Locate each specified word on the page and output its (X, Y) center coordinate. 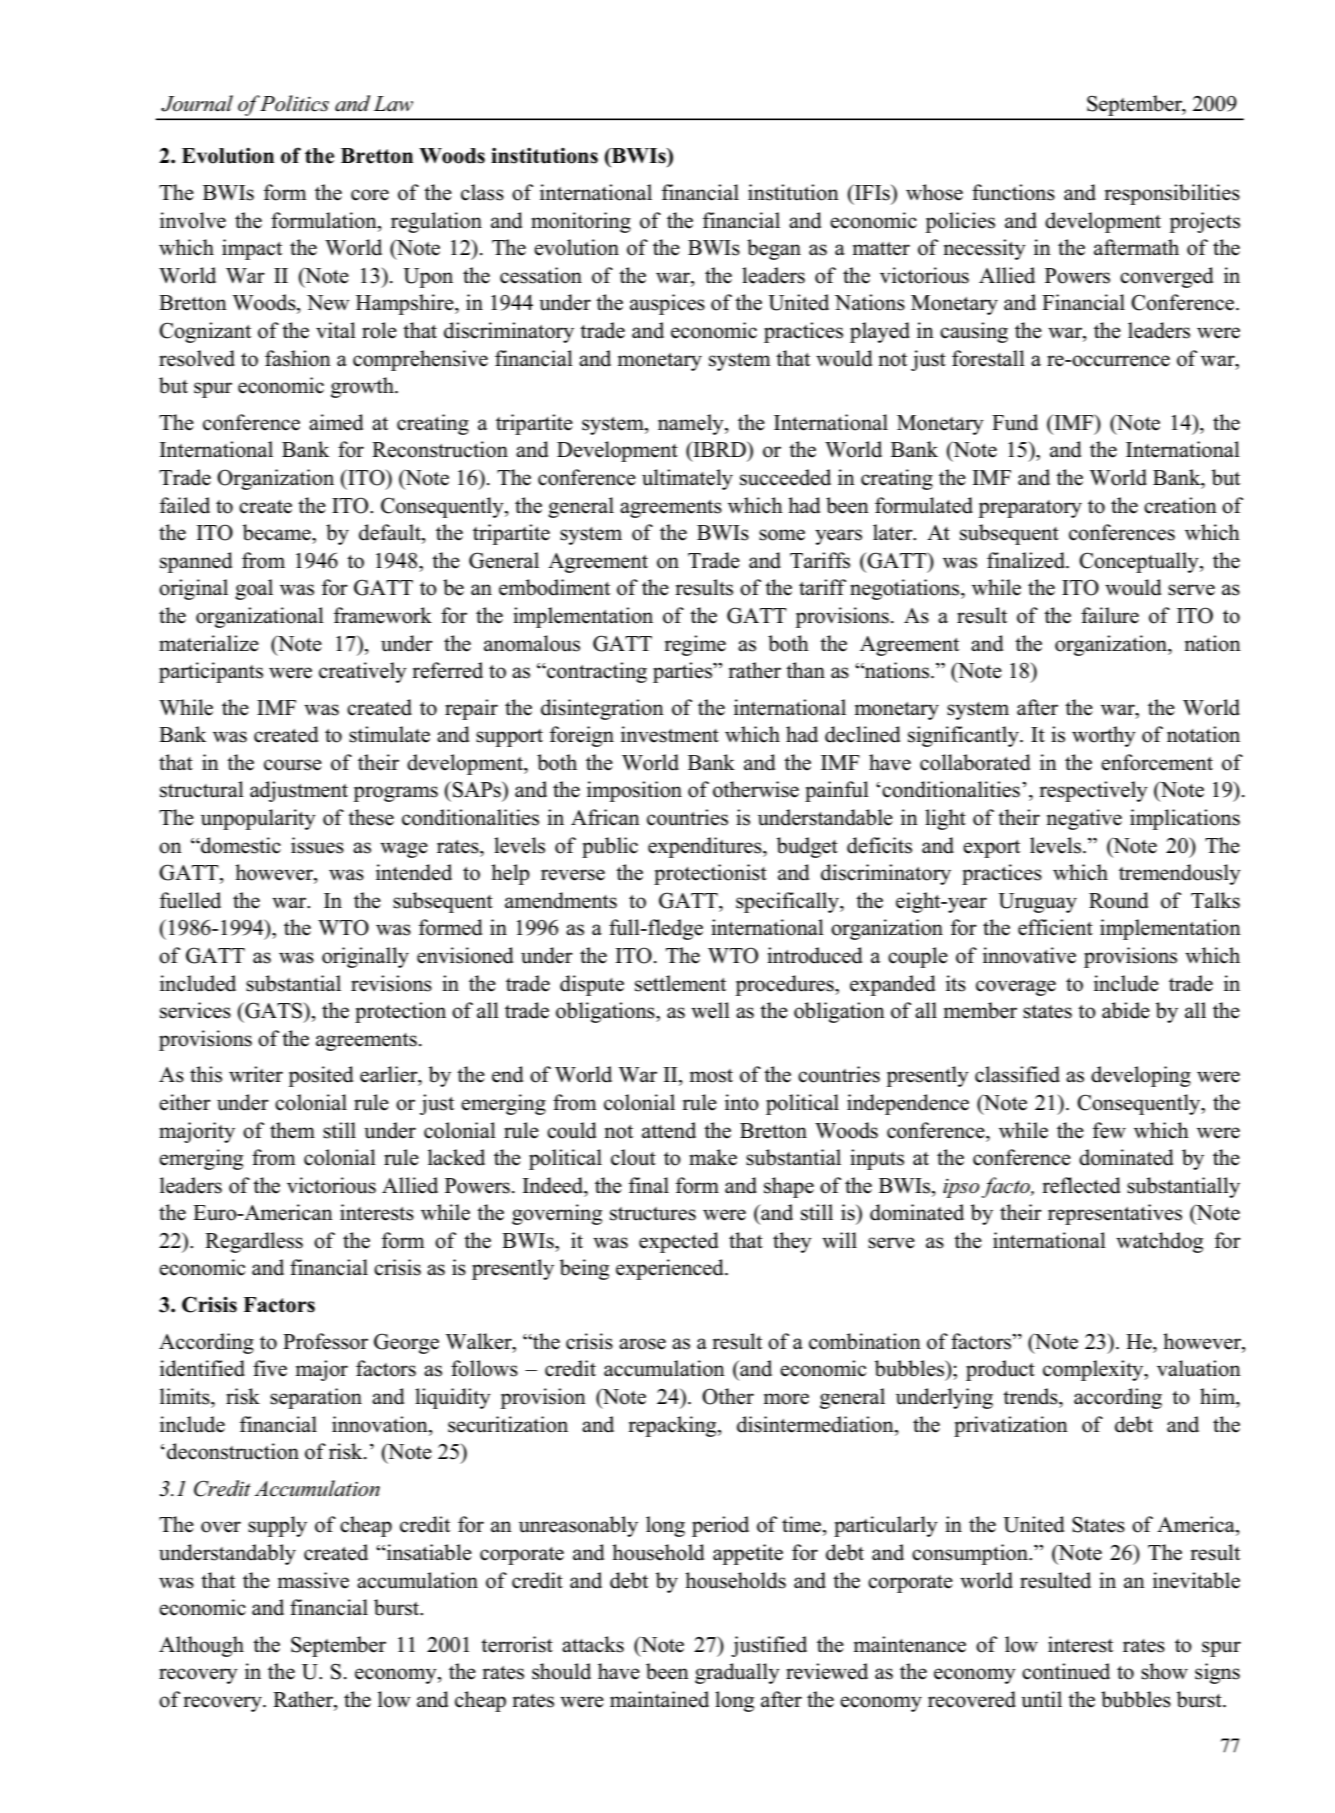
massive (313, 1580)
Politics (293, 103)
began (774, 249)
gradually (737, 1673)
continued (1066, 1671)
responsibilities (1172, 194)
